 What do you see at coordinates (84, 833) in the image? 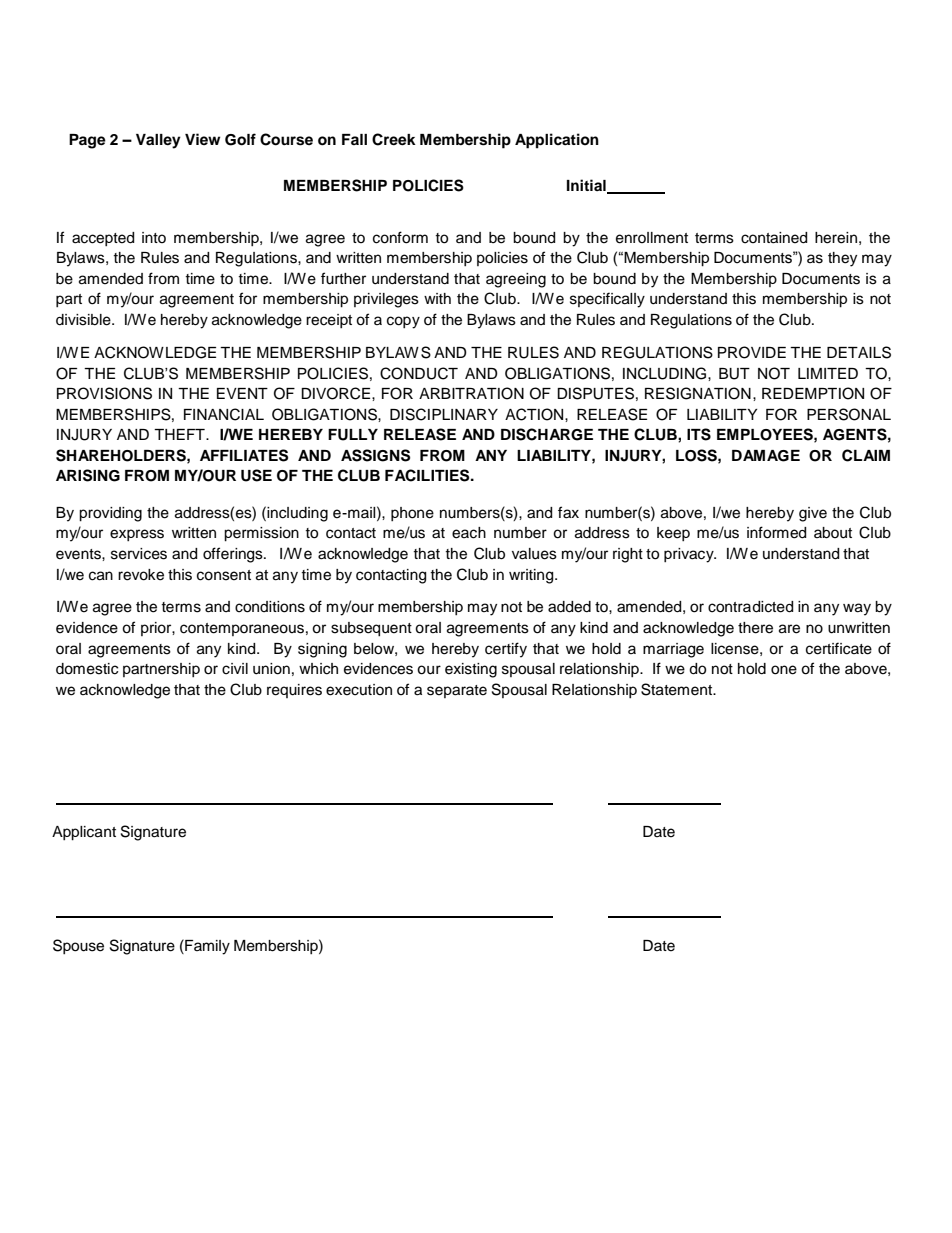
I see `Applicant` at bounding box center [84, 833].
